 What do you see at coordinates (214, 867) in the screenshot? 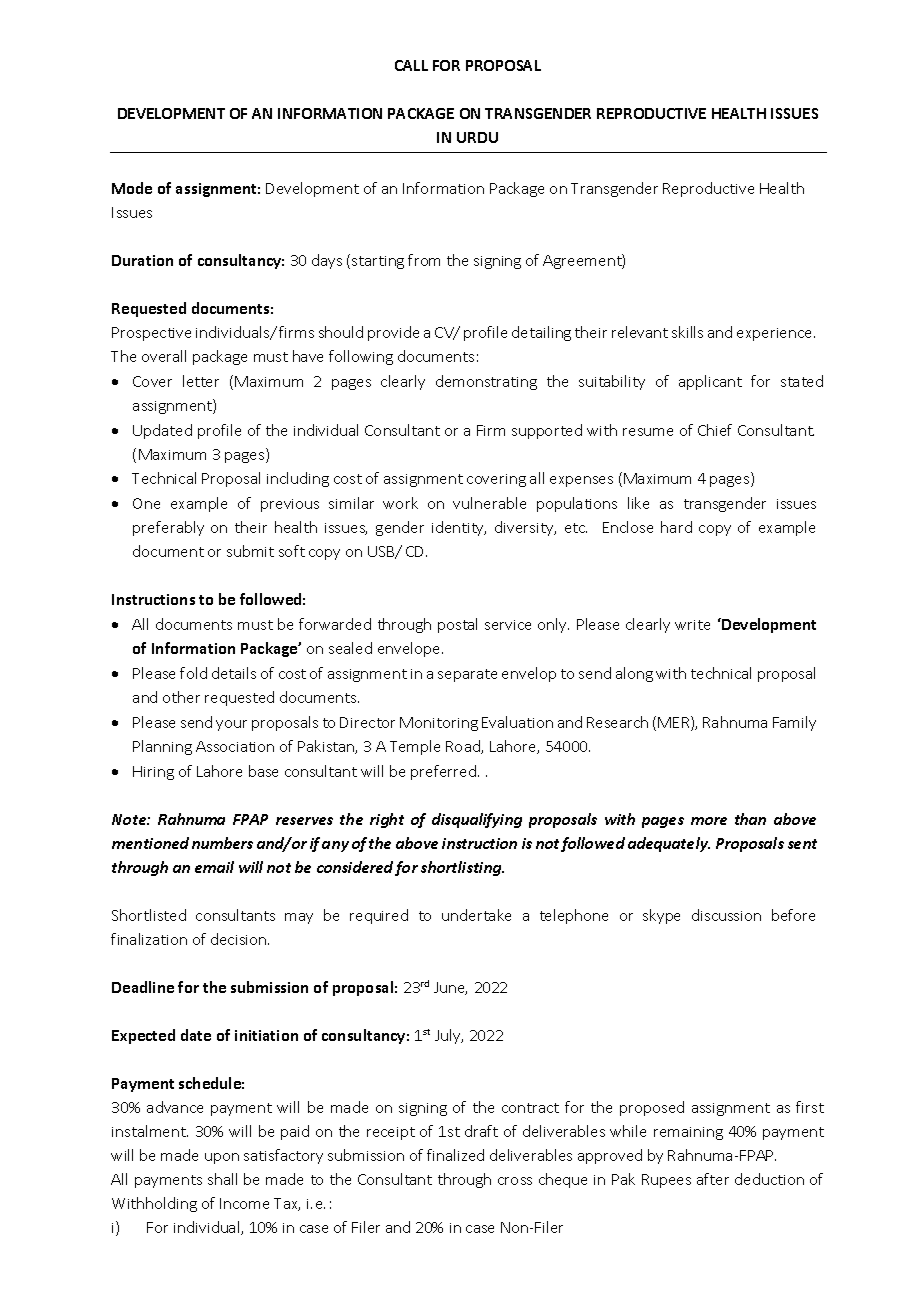
I see `email` at bounding box center [214, 867].
